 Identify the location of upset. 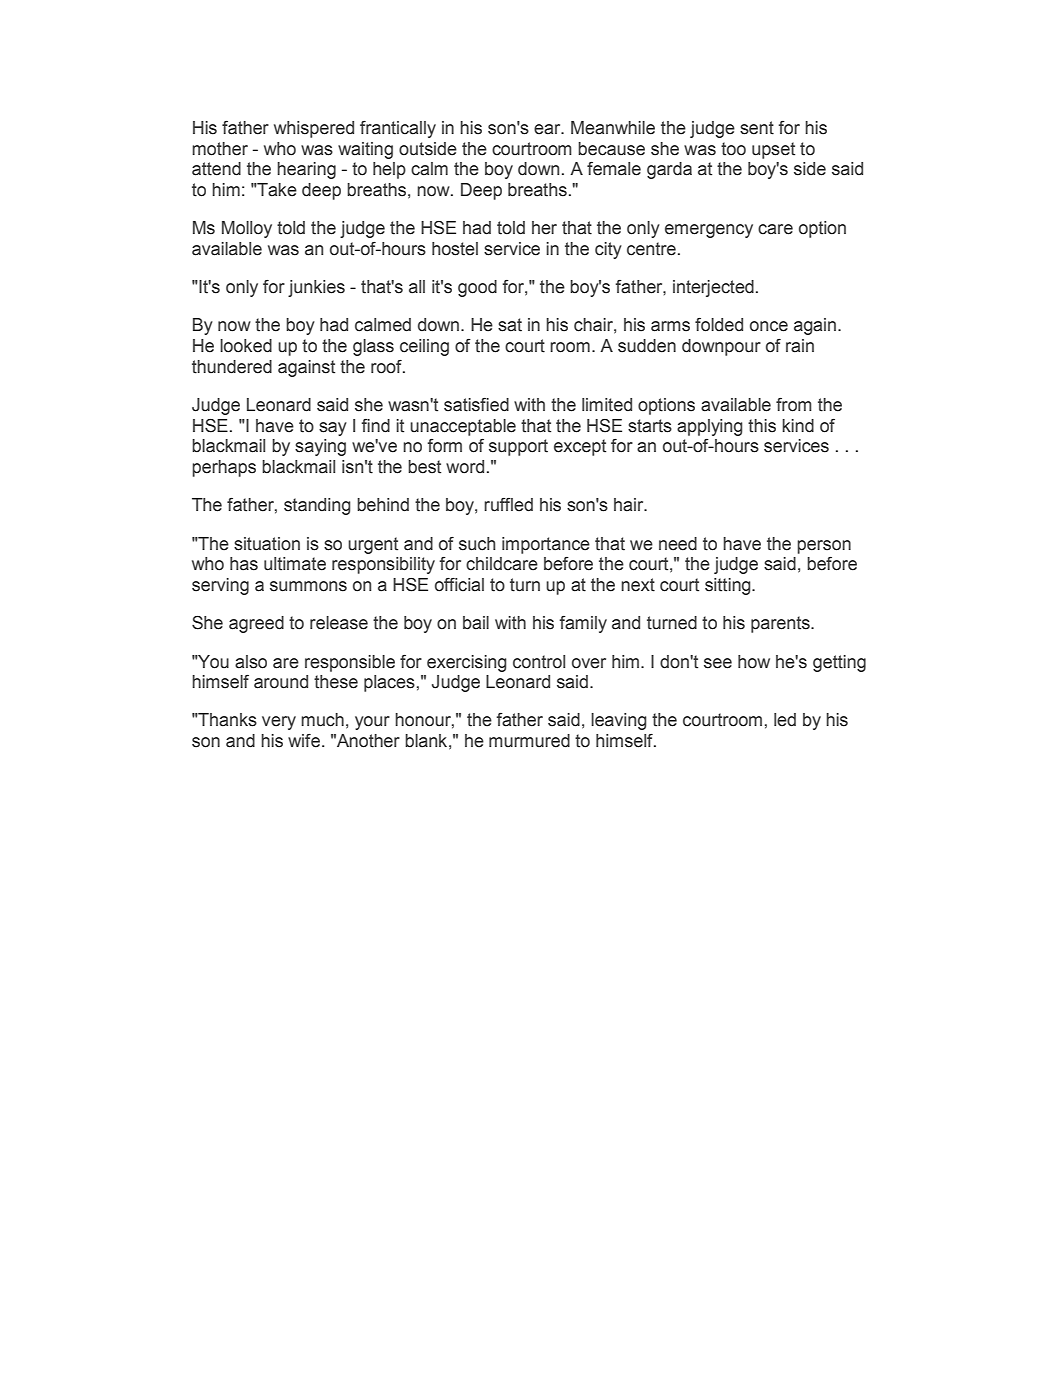
(773, 150).
